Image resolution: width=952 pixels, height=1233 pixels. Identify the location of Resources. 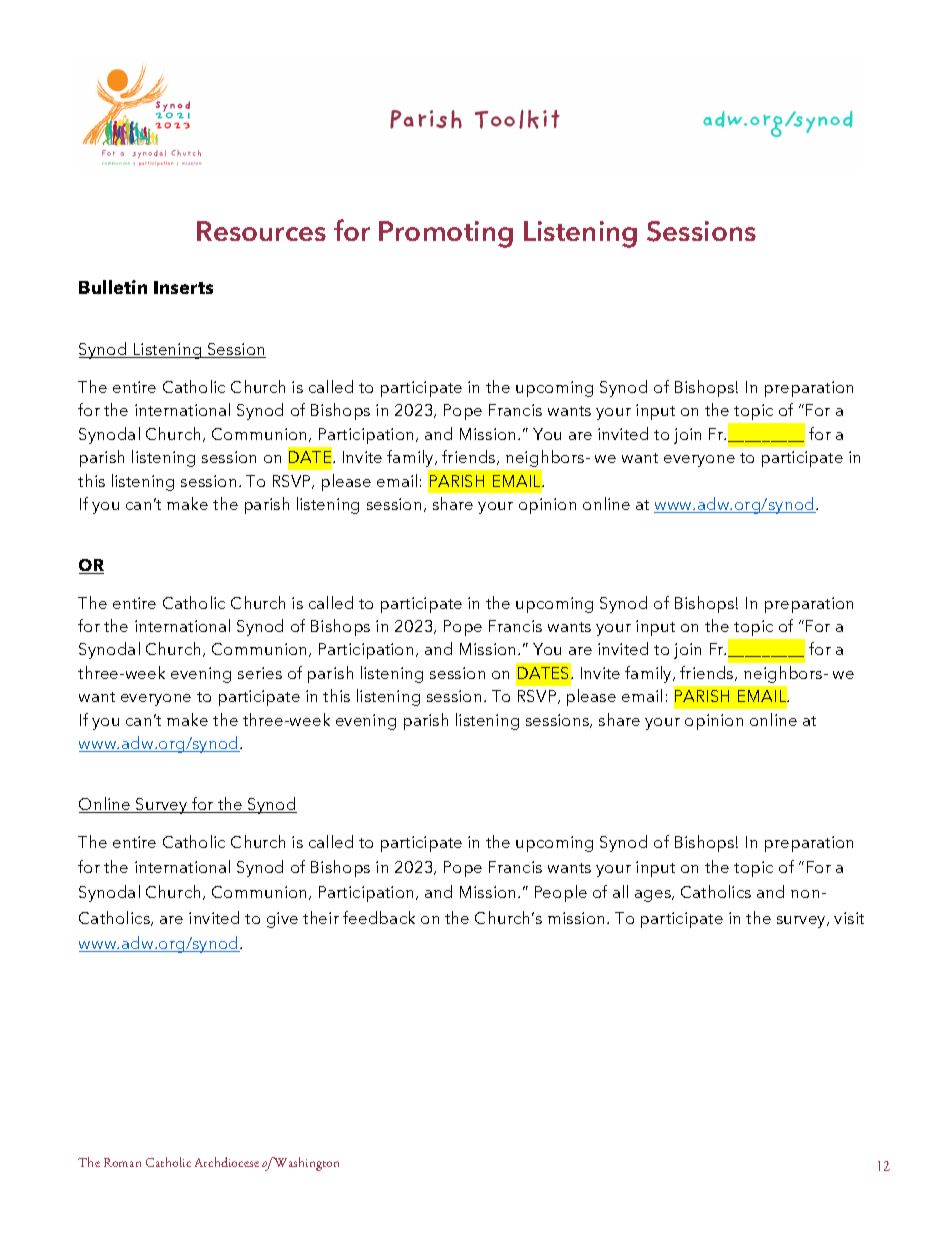
(261, 231).
